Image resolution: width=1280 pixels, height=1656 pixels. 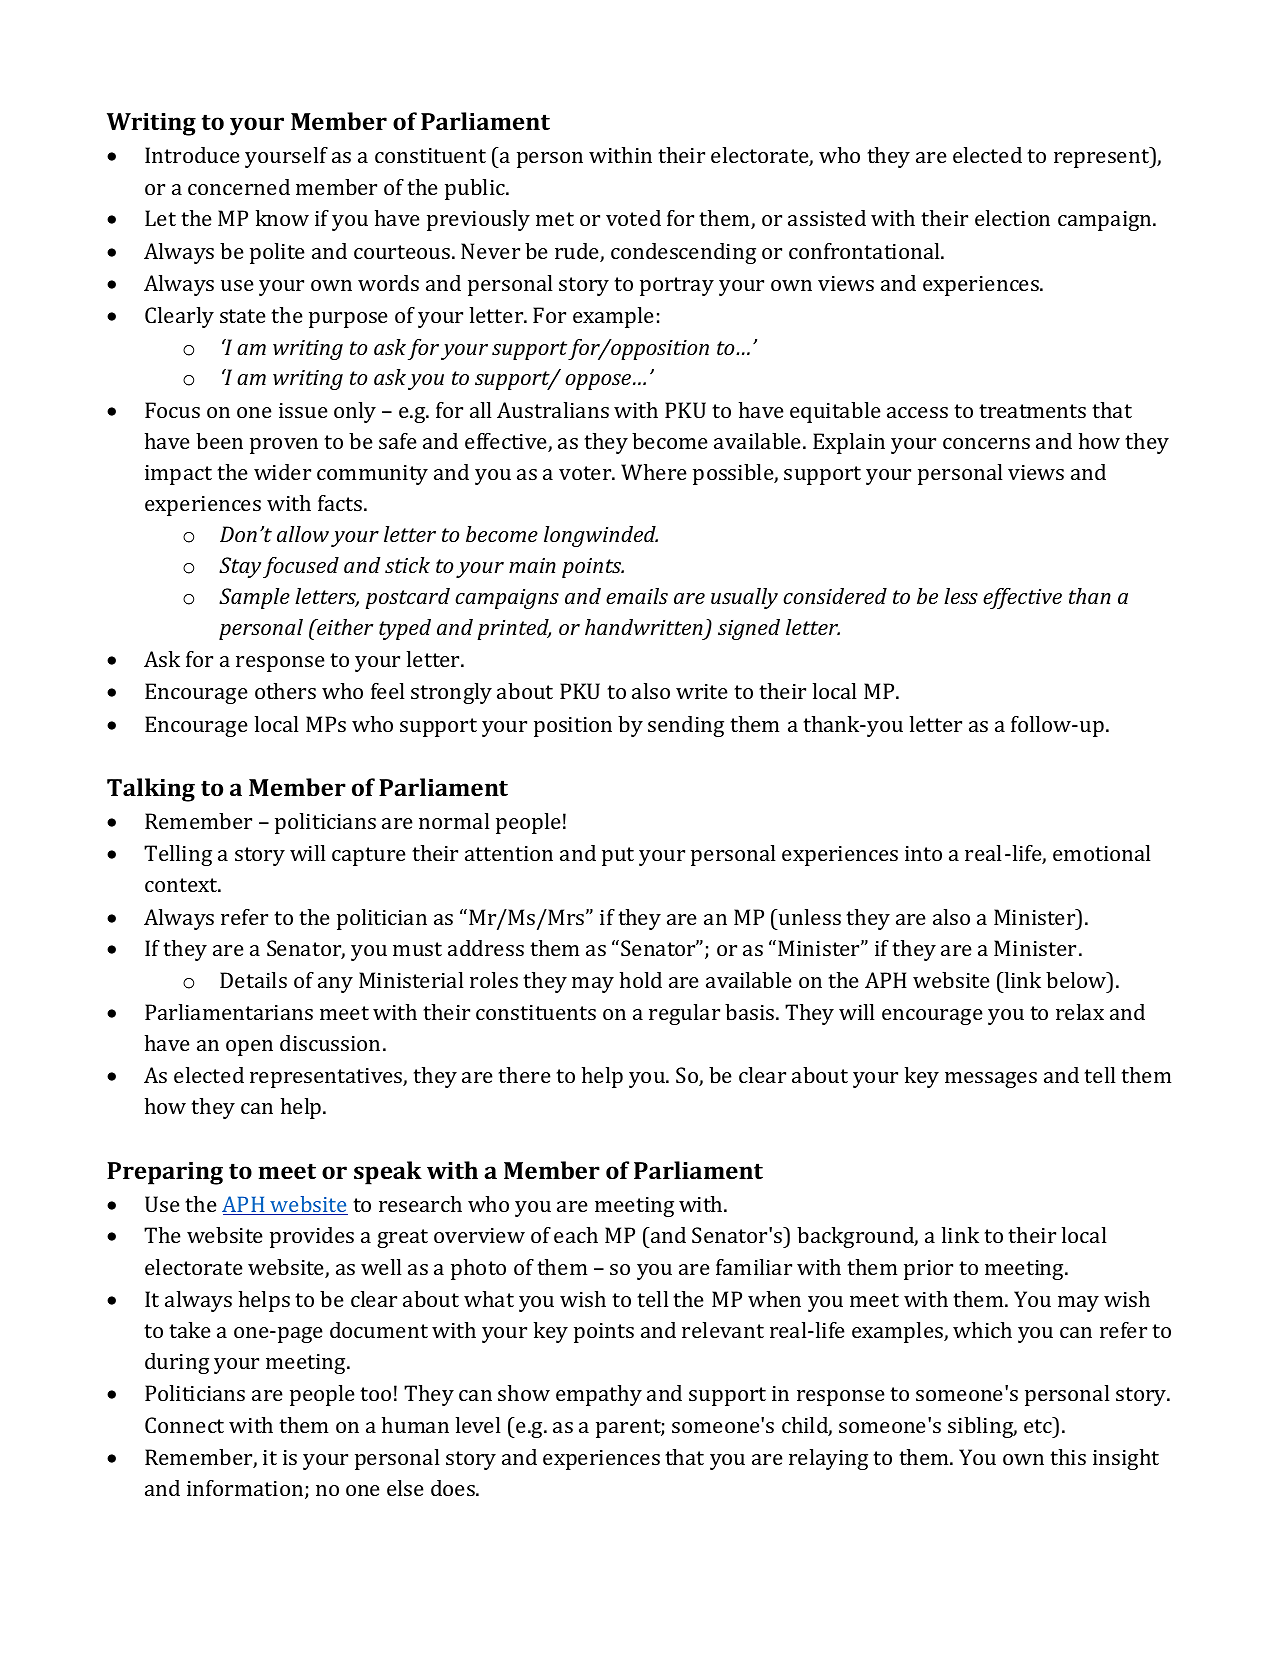 I want to click on messages, so click(x=991, y=1080).
